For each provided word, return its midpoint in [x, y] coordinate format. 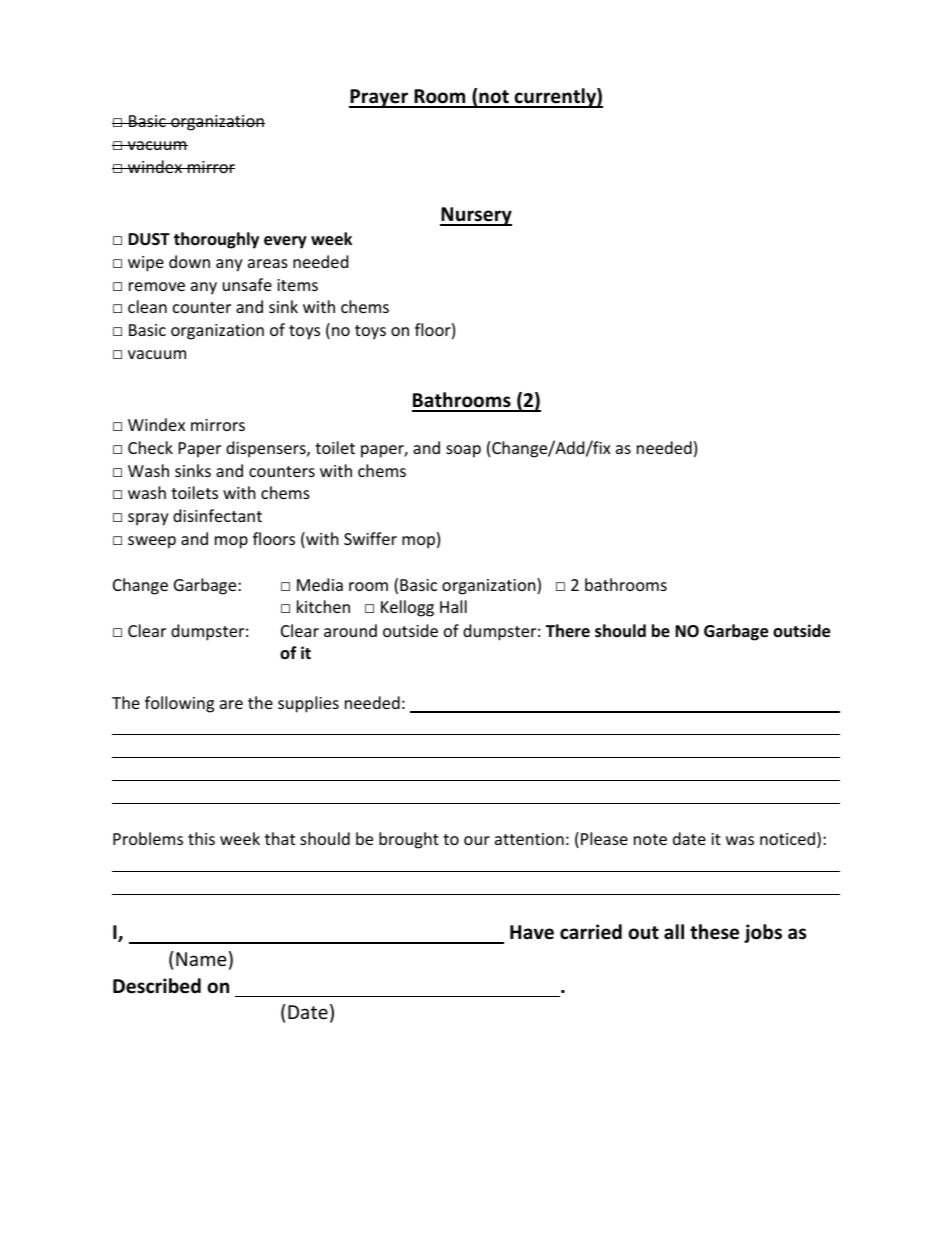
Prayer [379, 98]
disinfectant [217, 515]
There [568, 630]
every [285, 242]
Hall [453, 606]
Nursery [476, 216]
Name [201, 959]
